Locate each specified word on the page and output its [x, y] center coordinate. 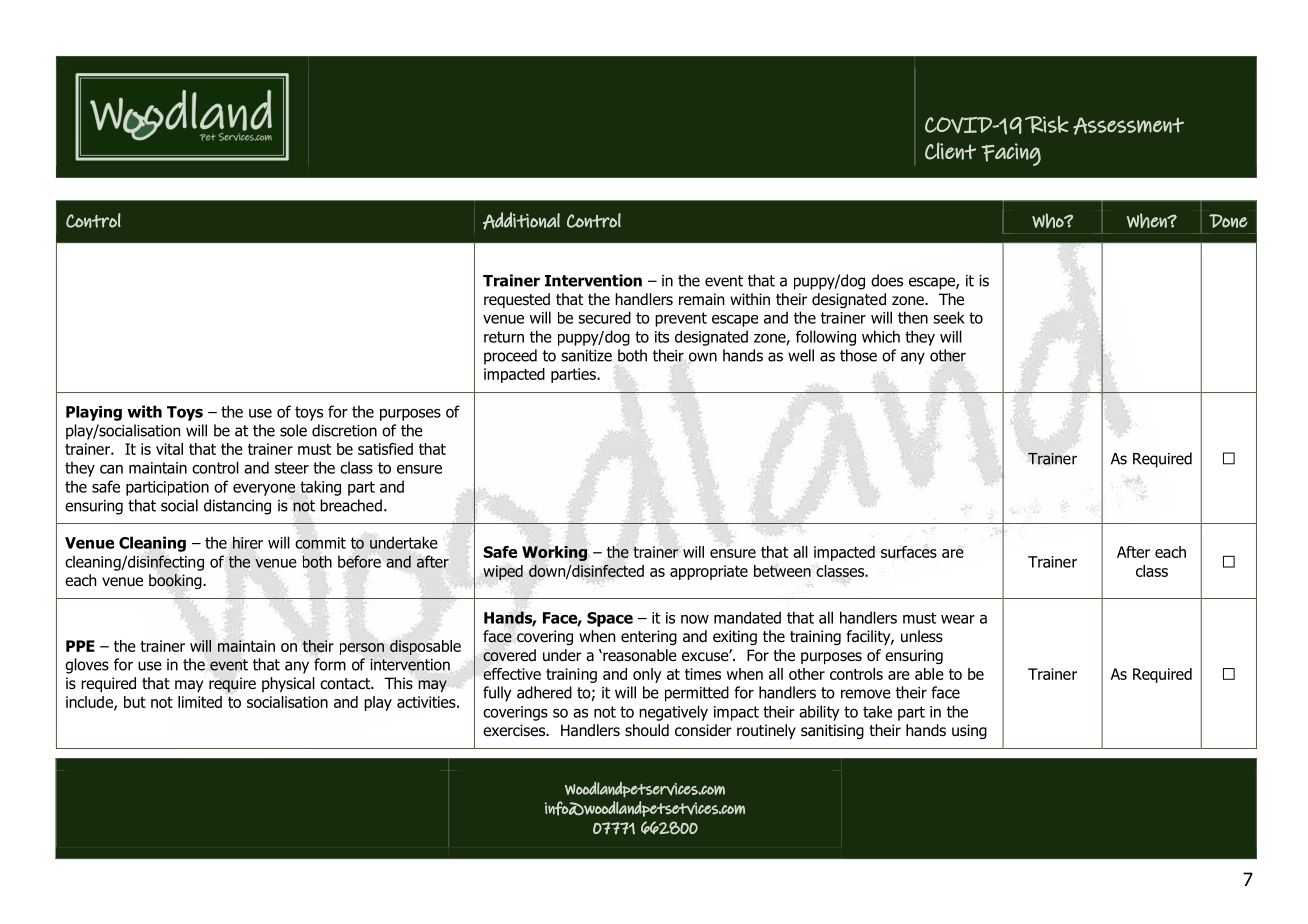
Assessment [1128, 126]
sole [293, 430]
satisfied [385, 449]
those [858, 355]
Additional [521, 221]
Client [950, 151]
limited [200, 702]
